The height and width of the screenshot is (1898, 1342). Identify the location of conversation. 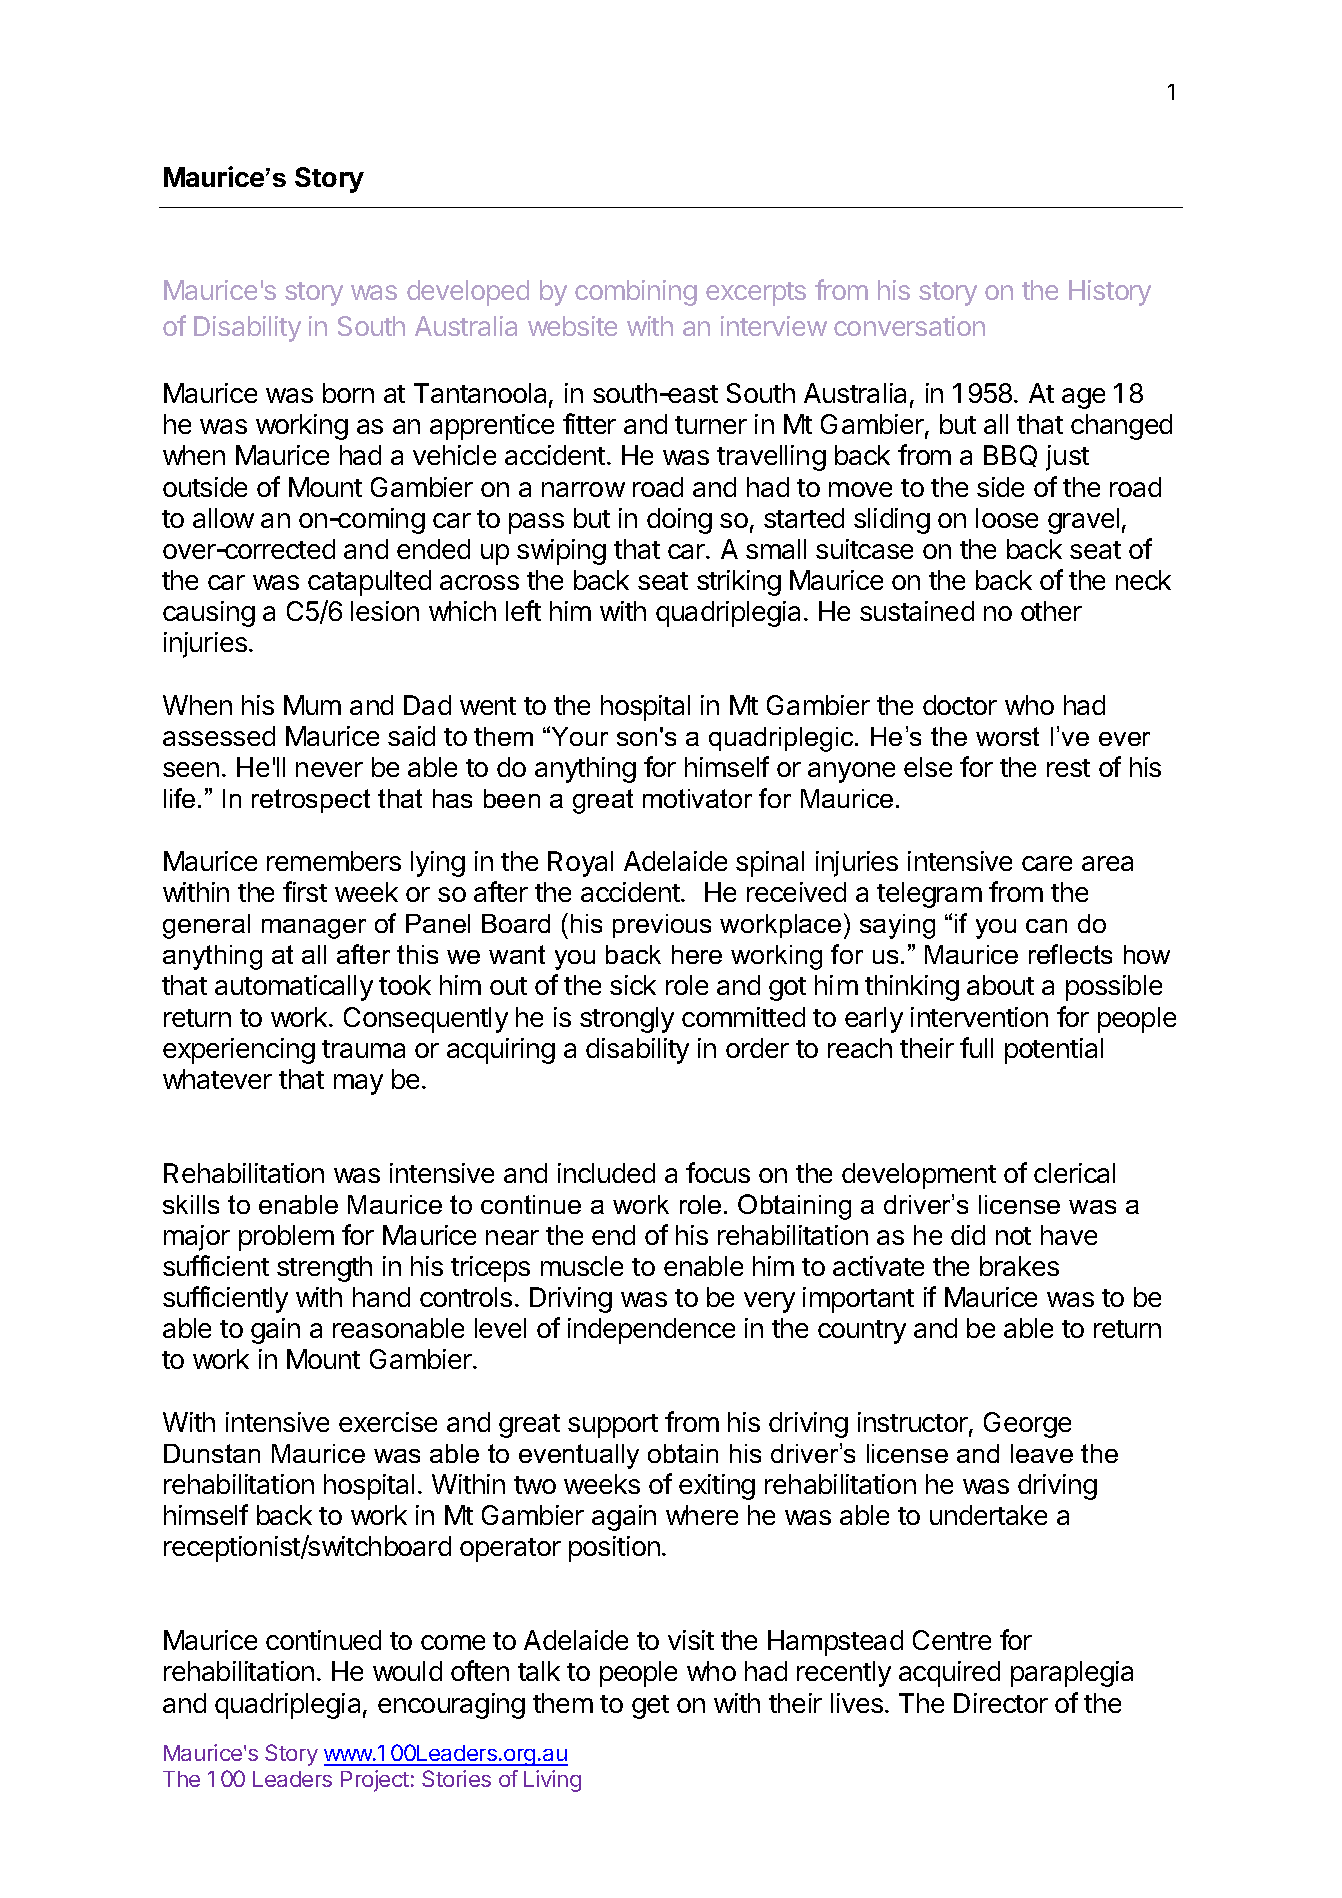
(909, 326).
